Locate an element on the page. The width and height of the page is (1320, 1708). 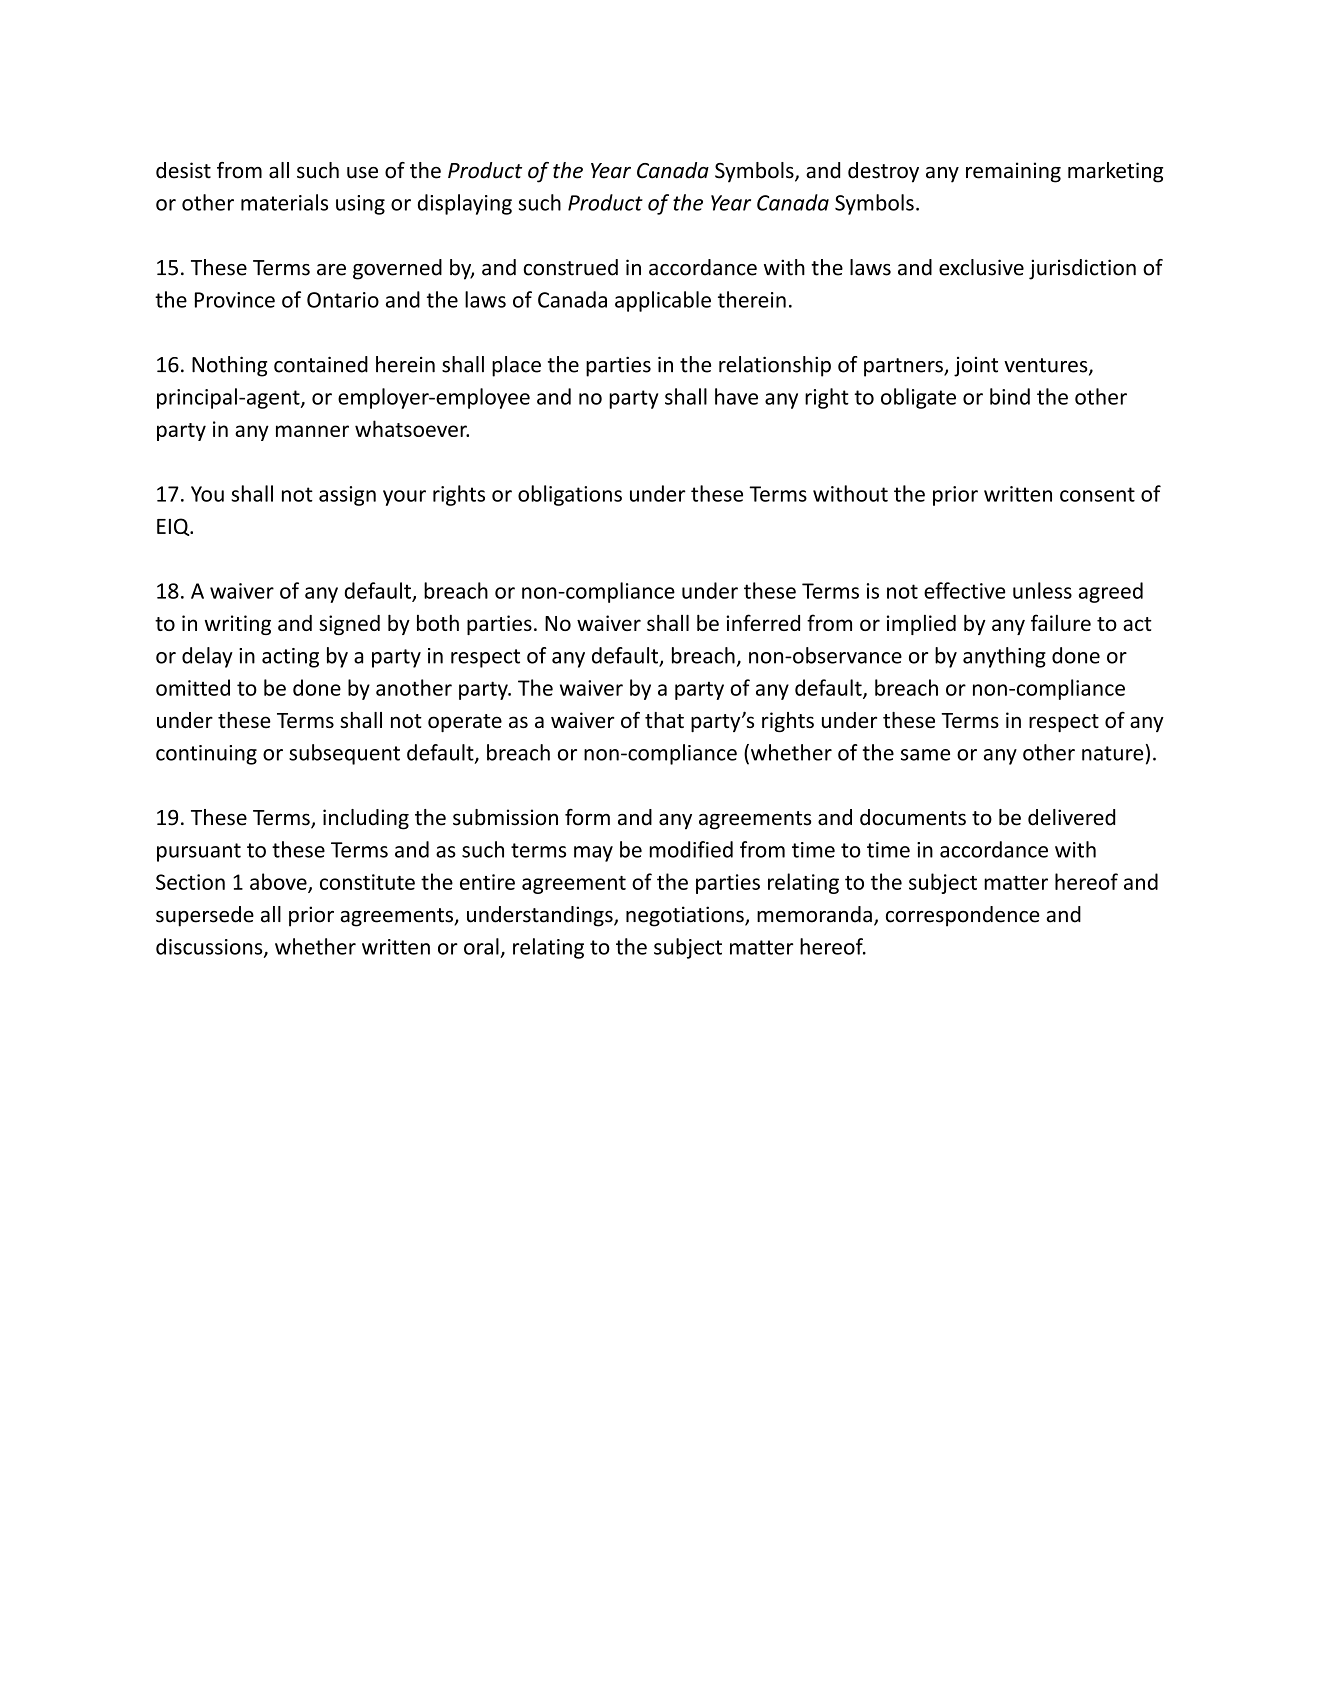
materials is located at coordinates (284, 202).
